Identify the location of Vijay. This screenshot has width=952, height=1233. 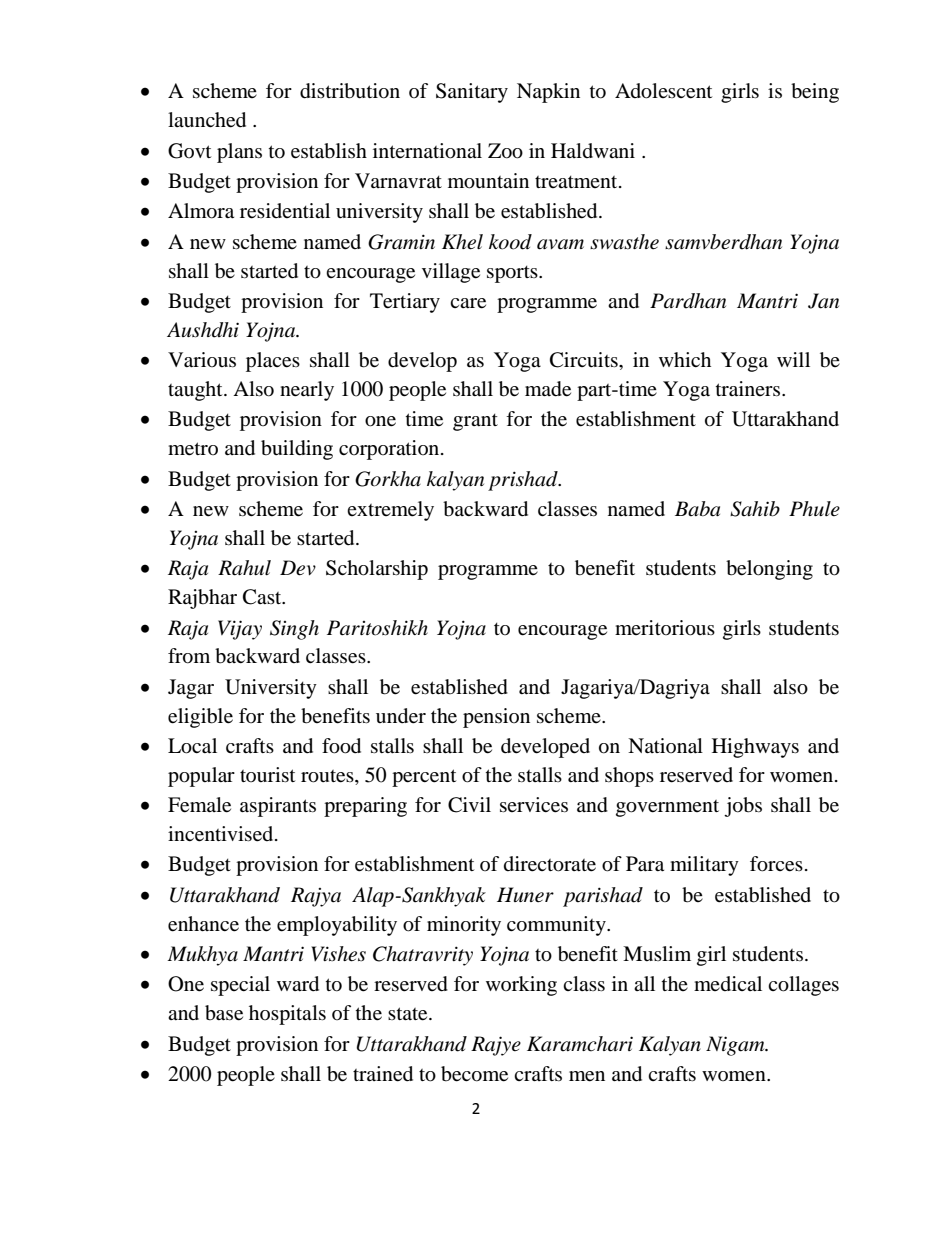
(240, 630).
